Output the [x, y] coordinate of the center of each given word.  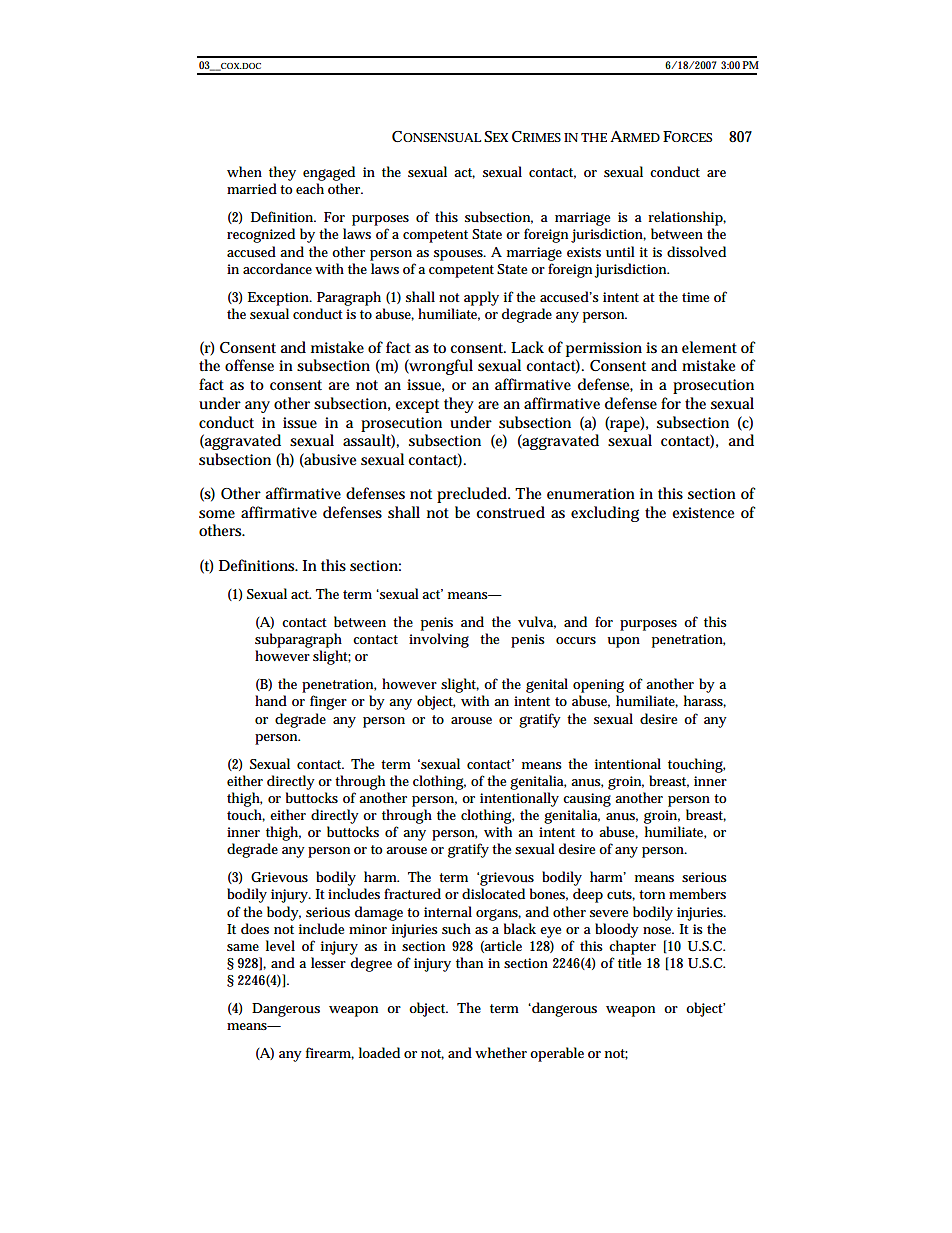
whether [501, 1052]
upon [624, 642]
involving [439, 640]
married [252, 188]
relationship [687, 218]
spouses [460, 255]
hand [271, 700]
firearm [330, 1053]
